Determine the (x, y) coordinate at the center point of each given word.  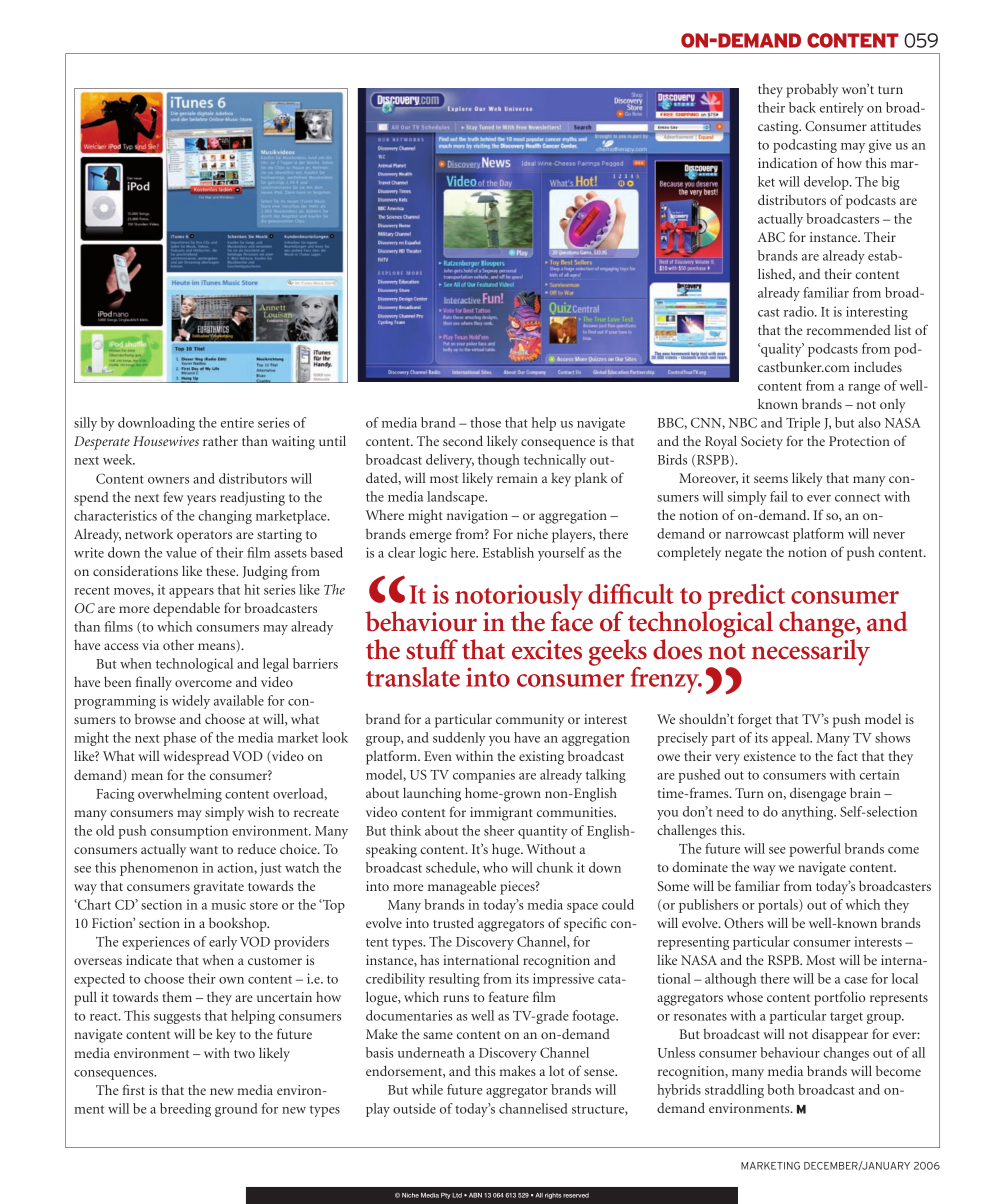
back (802, 107)
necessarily (810, 651)
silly (85, 424)
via (150, 645)
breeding (185, 1110)
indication (787, 162)
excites (547, 650)
